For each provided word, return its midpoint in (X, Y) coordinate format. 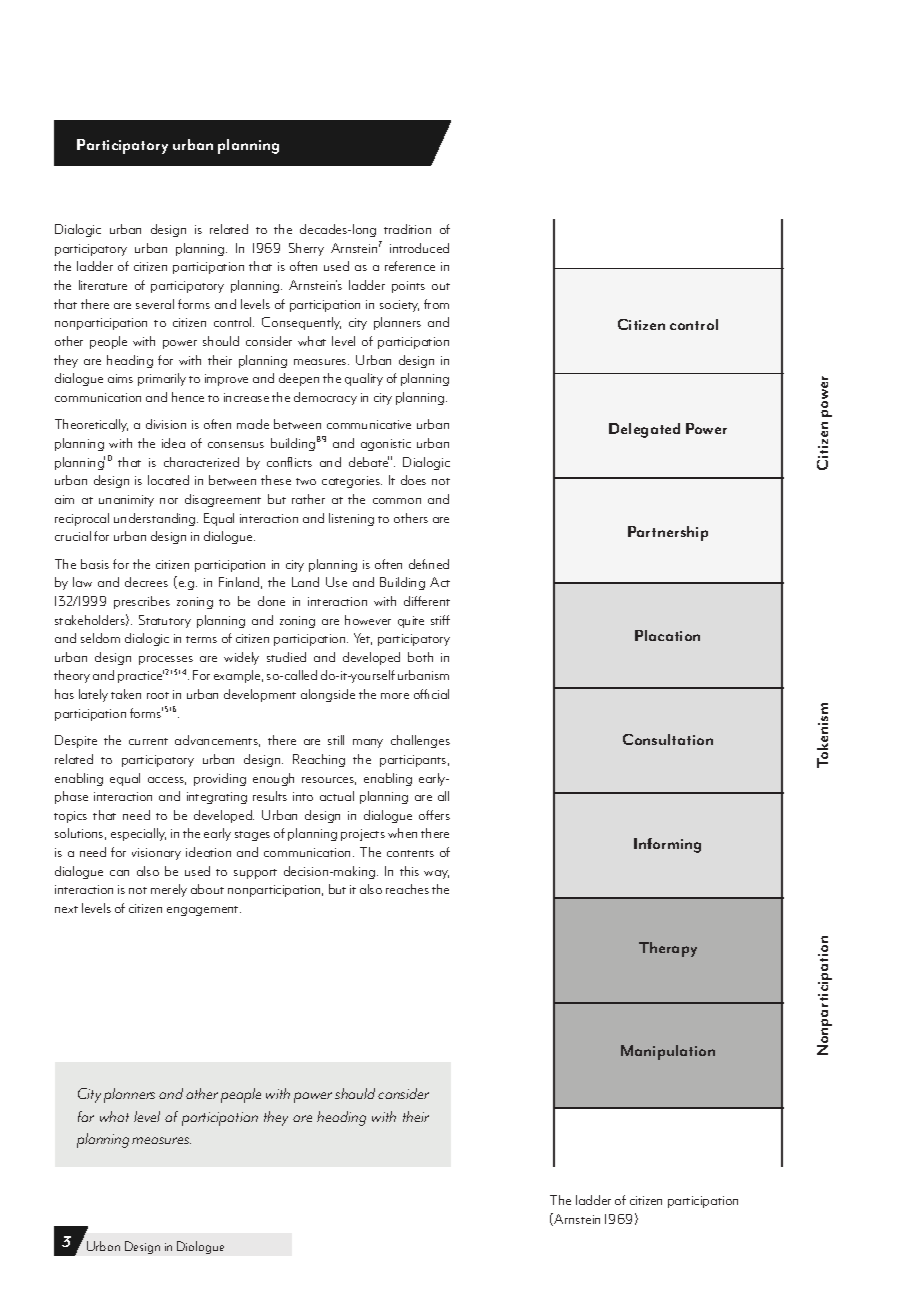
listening (351, 519)
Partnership (668, 533)
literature (103, 285)
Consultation (668, 739)
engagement (204, 911)
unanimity (126, 501)
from (436, 304)
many (368, 743)
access (167, 781)
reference (410, 266)
